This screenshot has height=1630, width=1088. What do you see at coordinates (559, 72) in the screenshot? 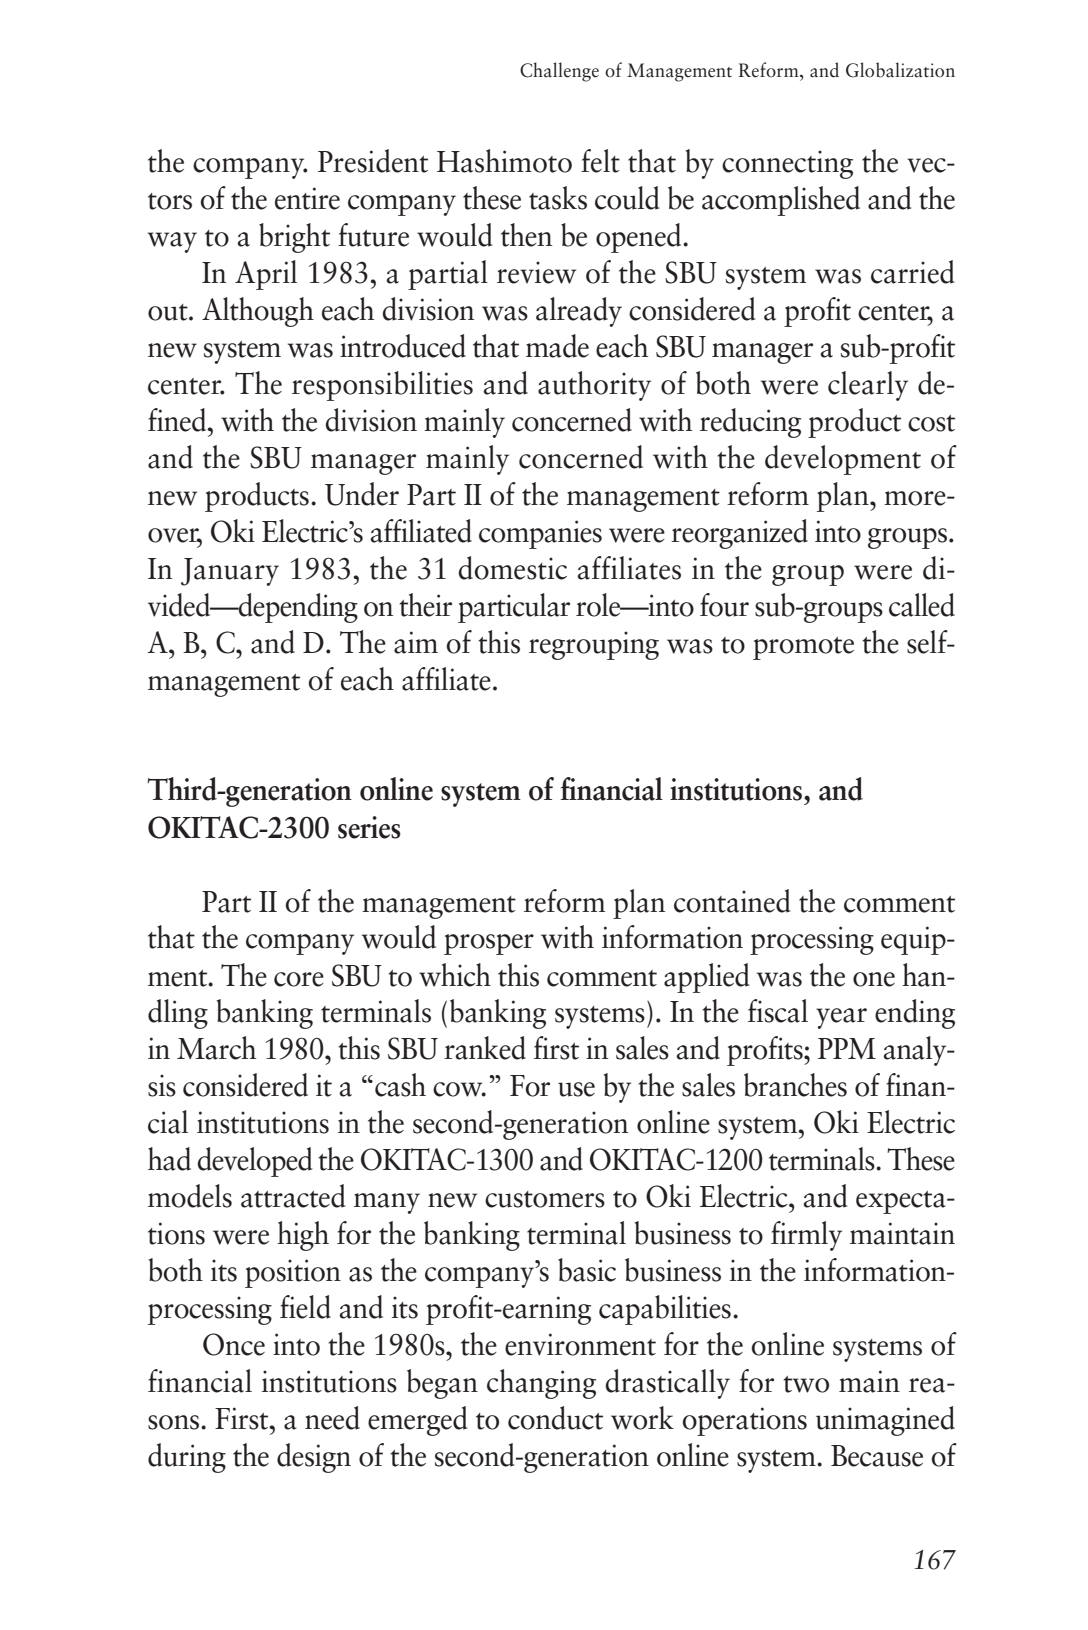
I see `Challenge` at bounding box center [559, 72].
